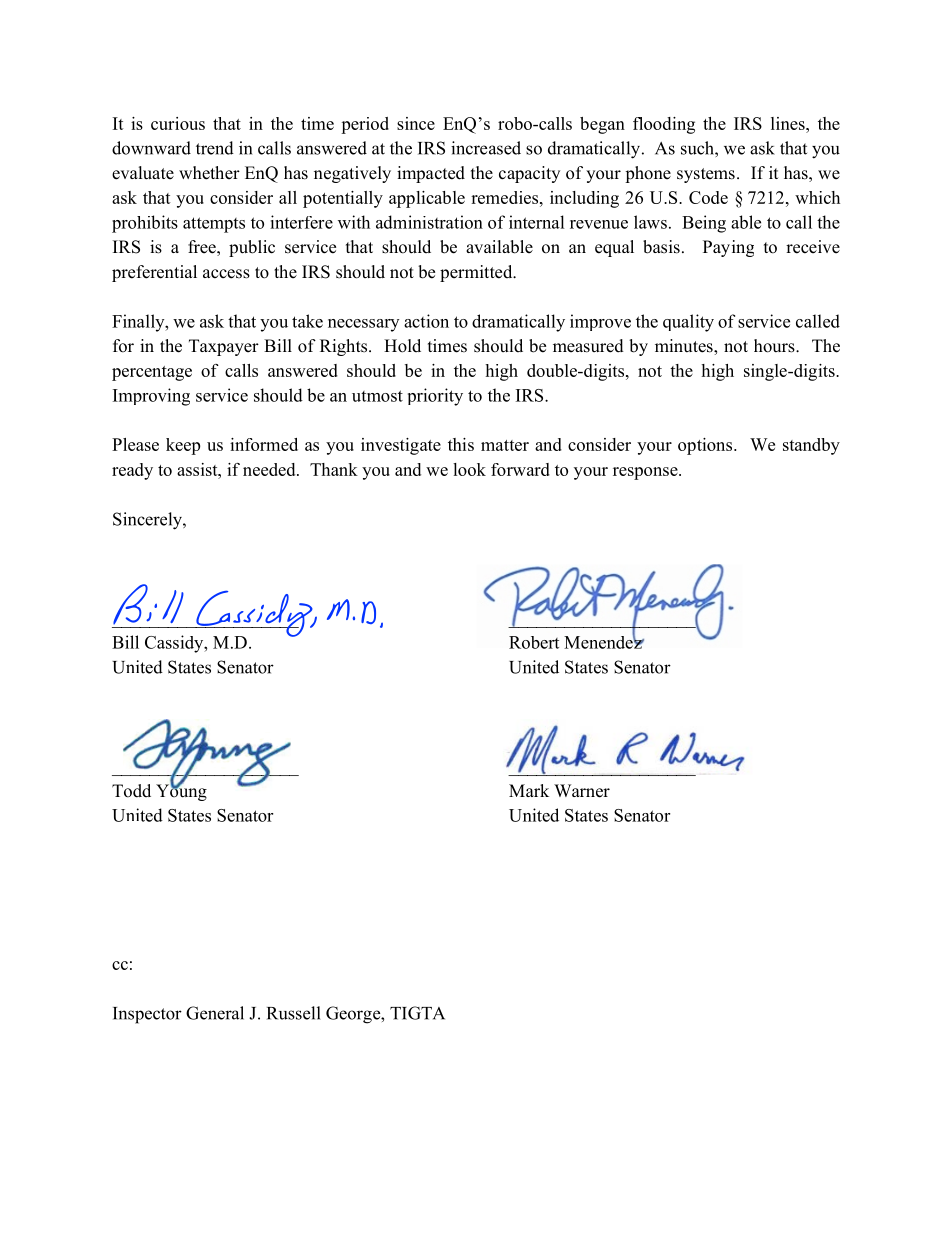  Describe the element at coordinates (215, 1013) in the screenshot. I see `General` at that location.
